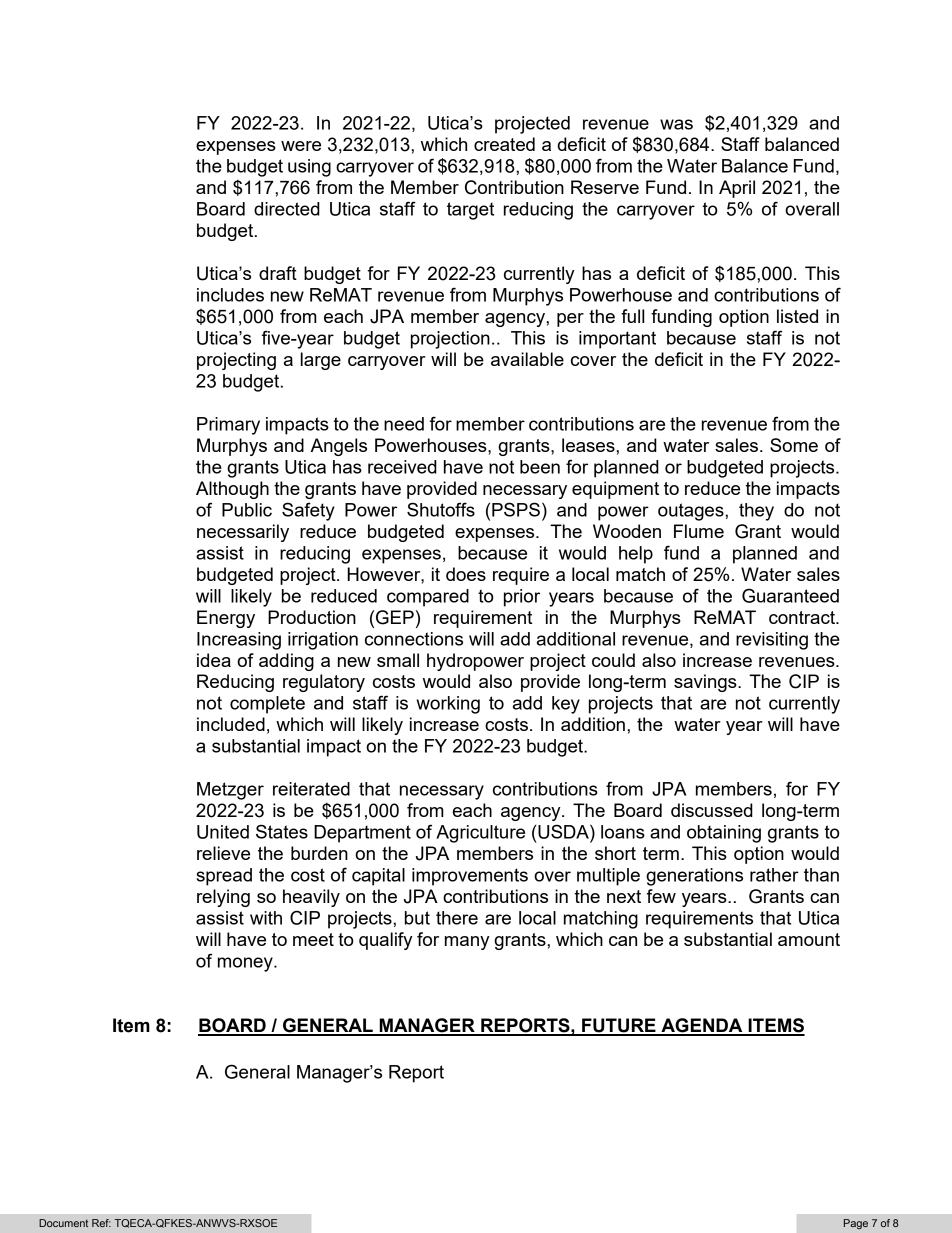 Image resolution: width=952 pixels, height=1233 pixels. What do you see at coordinates (63, 1223) in the screenshot?
I see `Document` at bounding box center [63, 1223].
